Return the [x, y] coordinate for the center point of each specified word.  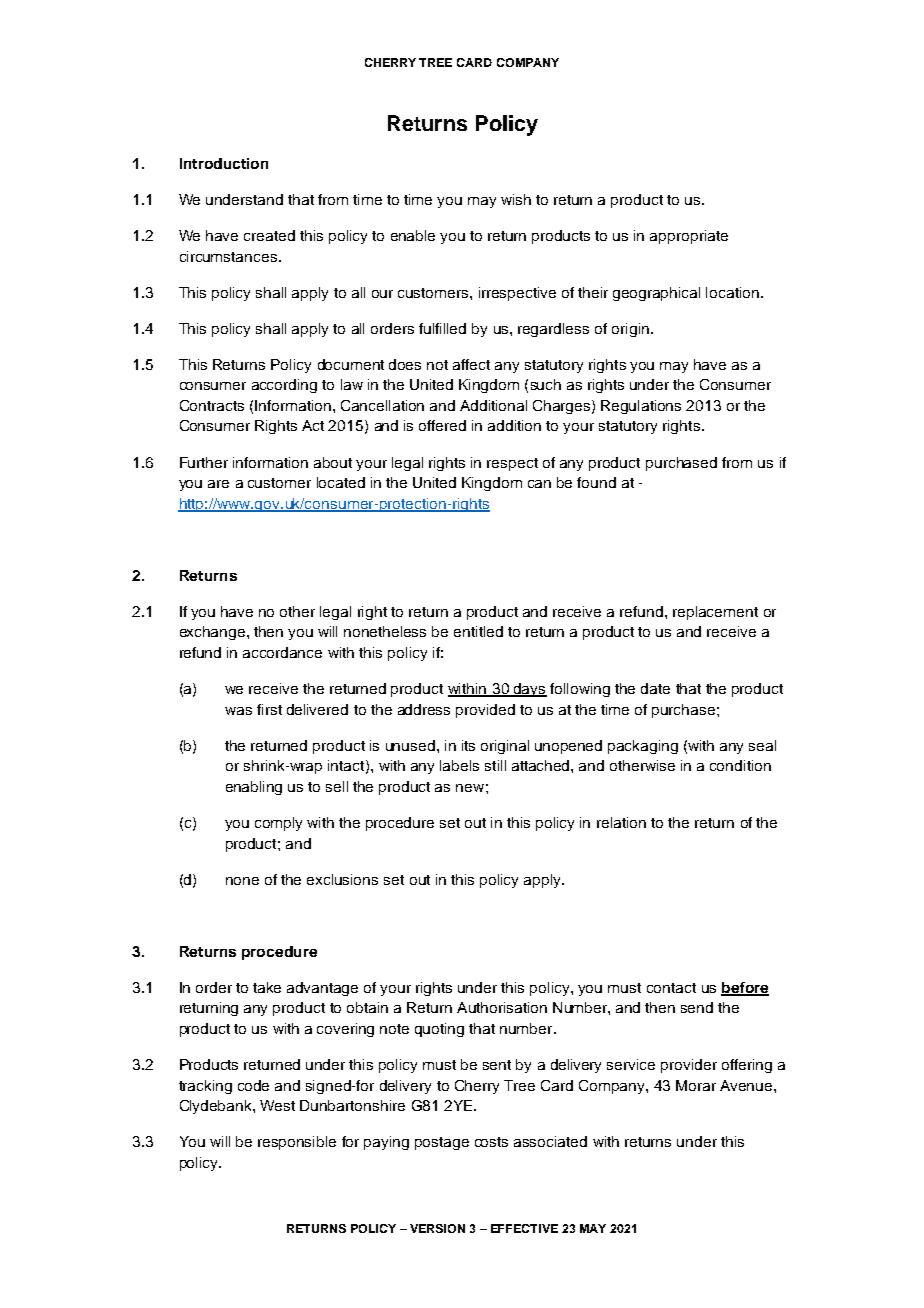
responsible [297, 1143]
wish [516, 199]
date [655, 688]
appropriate [689, 237]
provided [485, 711]
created [269, 235]
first [269, 709]
